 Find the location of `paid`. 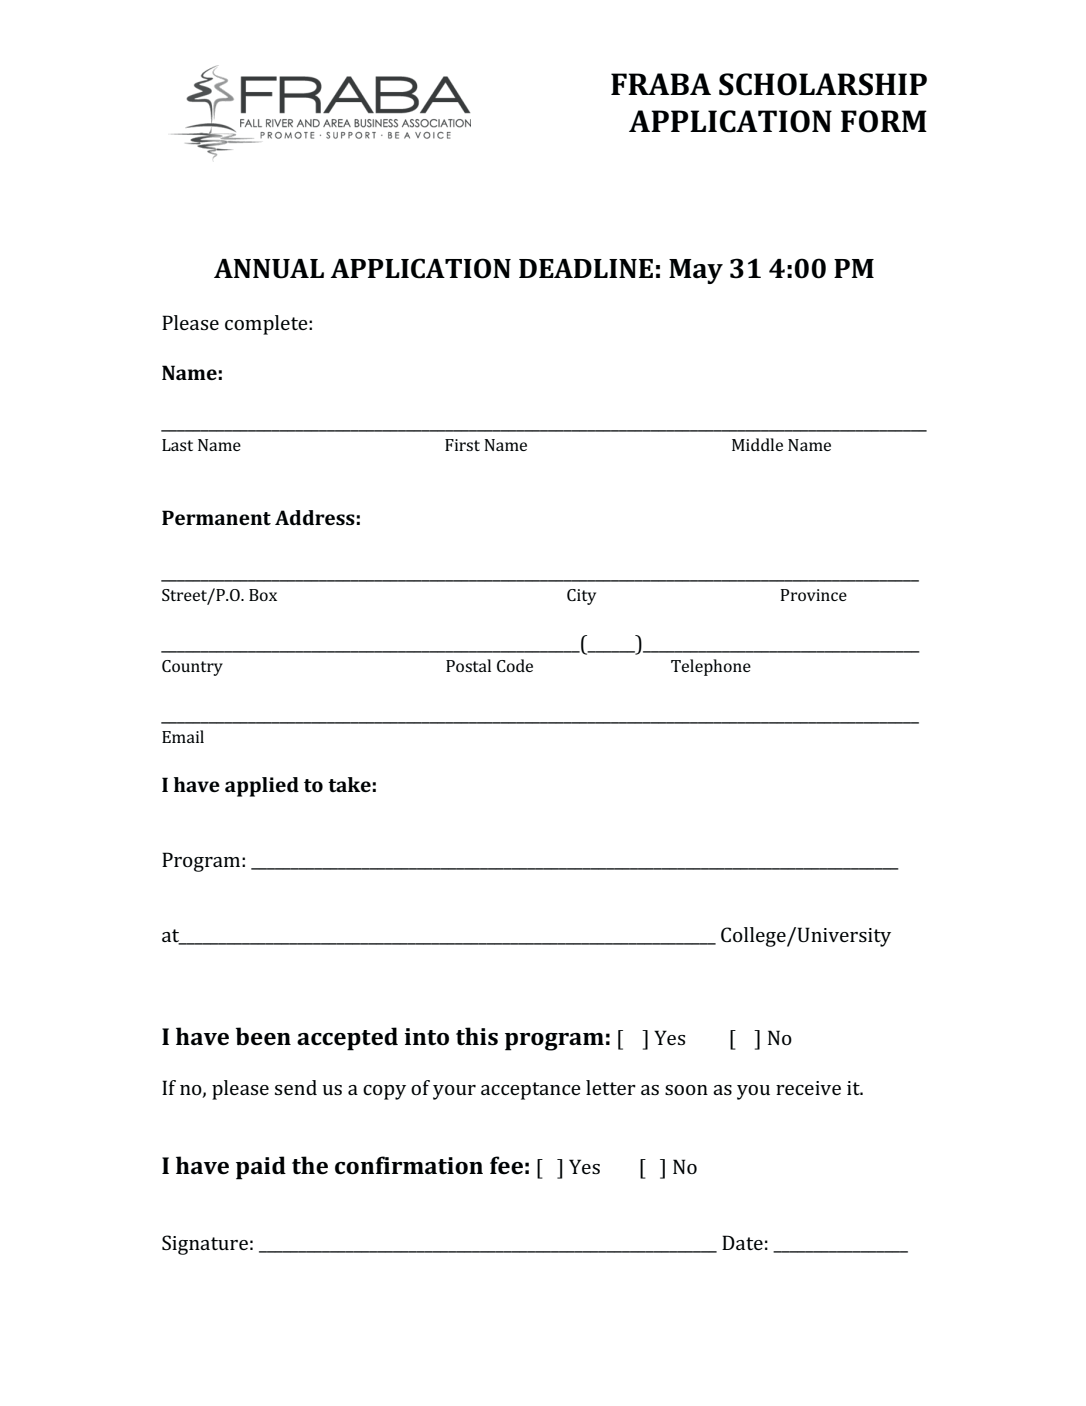

paid is located at coordinates (261, 1168).
